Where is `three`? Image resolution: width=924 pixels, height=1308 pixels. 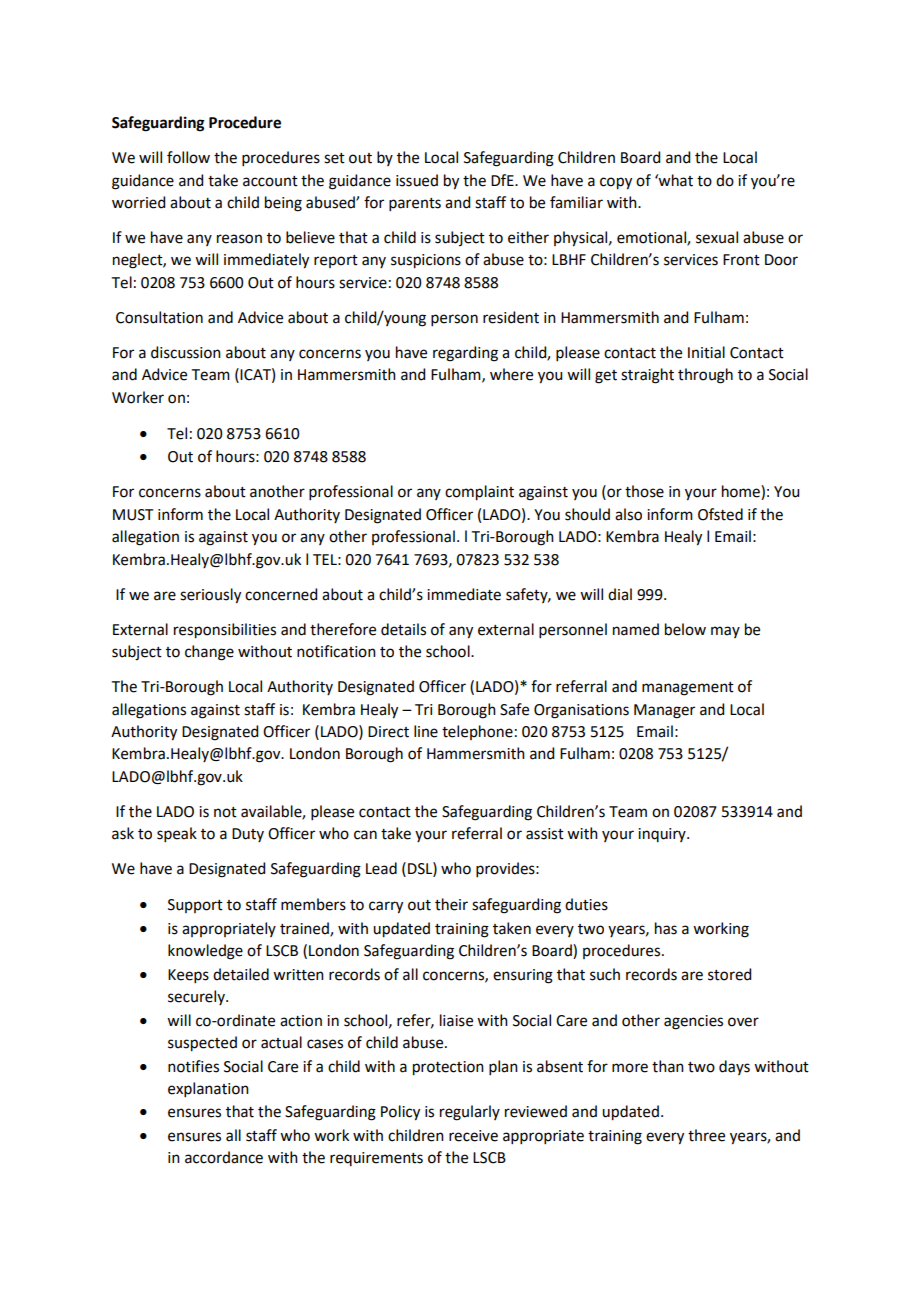
three is located at coordinates (706, 1135).
